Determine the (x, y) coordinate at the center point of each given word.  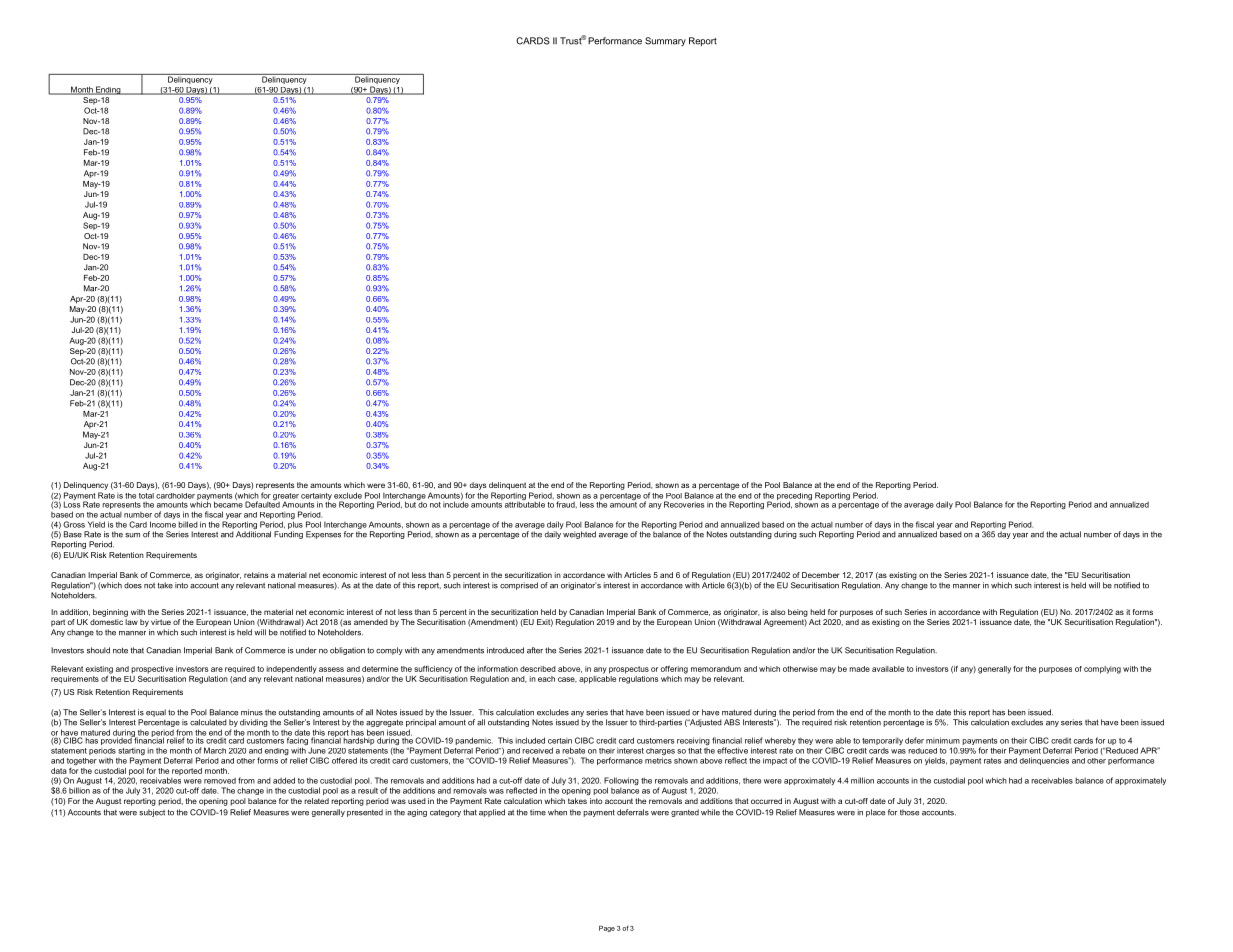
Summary (665, 41)
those (909, 812)
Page (607, 929)
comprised (519, 586)
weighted (579, 535)
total (146, 496)
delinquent (507, 486)
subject (152, 813)
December (821, 575)
